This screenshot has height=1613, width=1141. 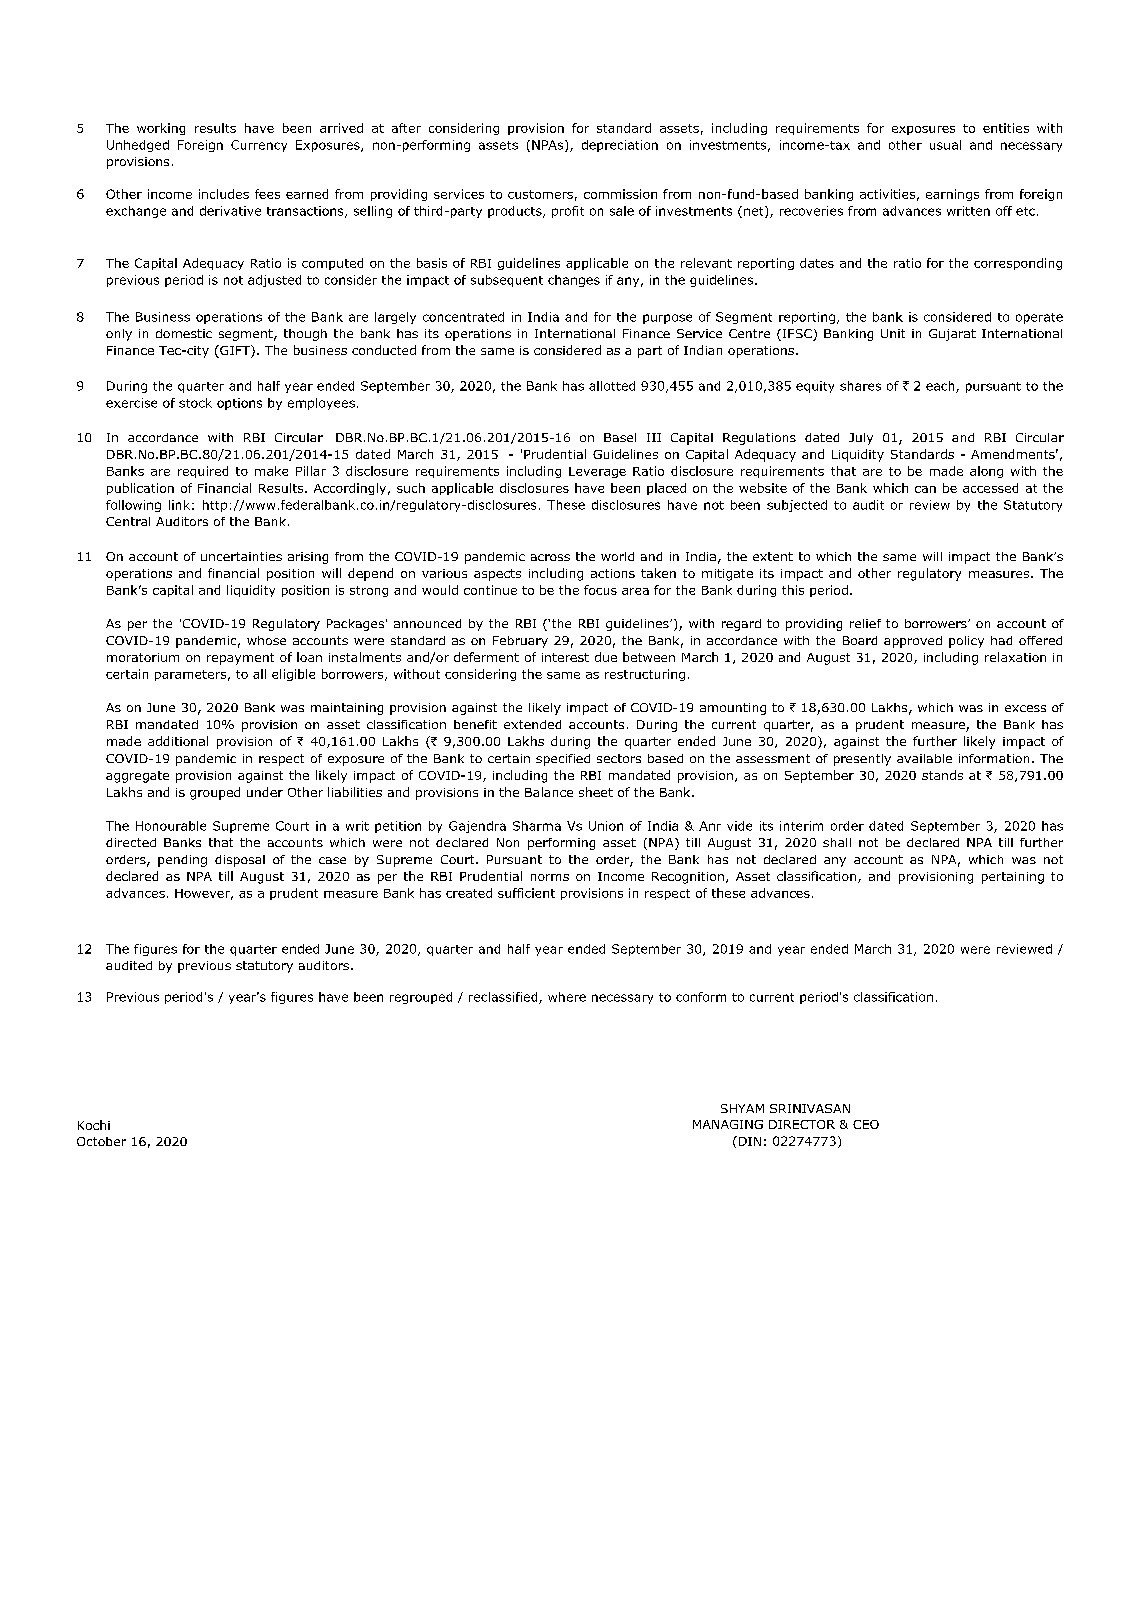 I want to click on approved, so click(x=913, y=642).
